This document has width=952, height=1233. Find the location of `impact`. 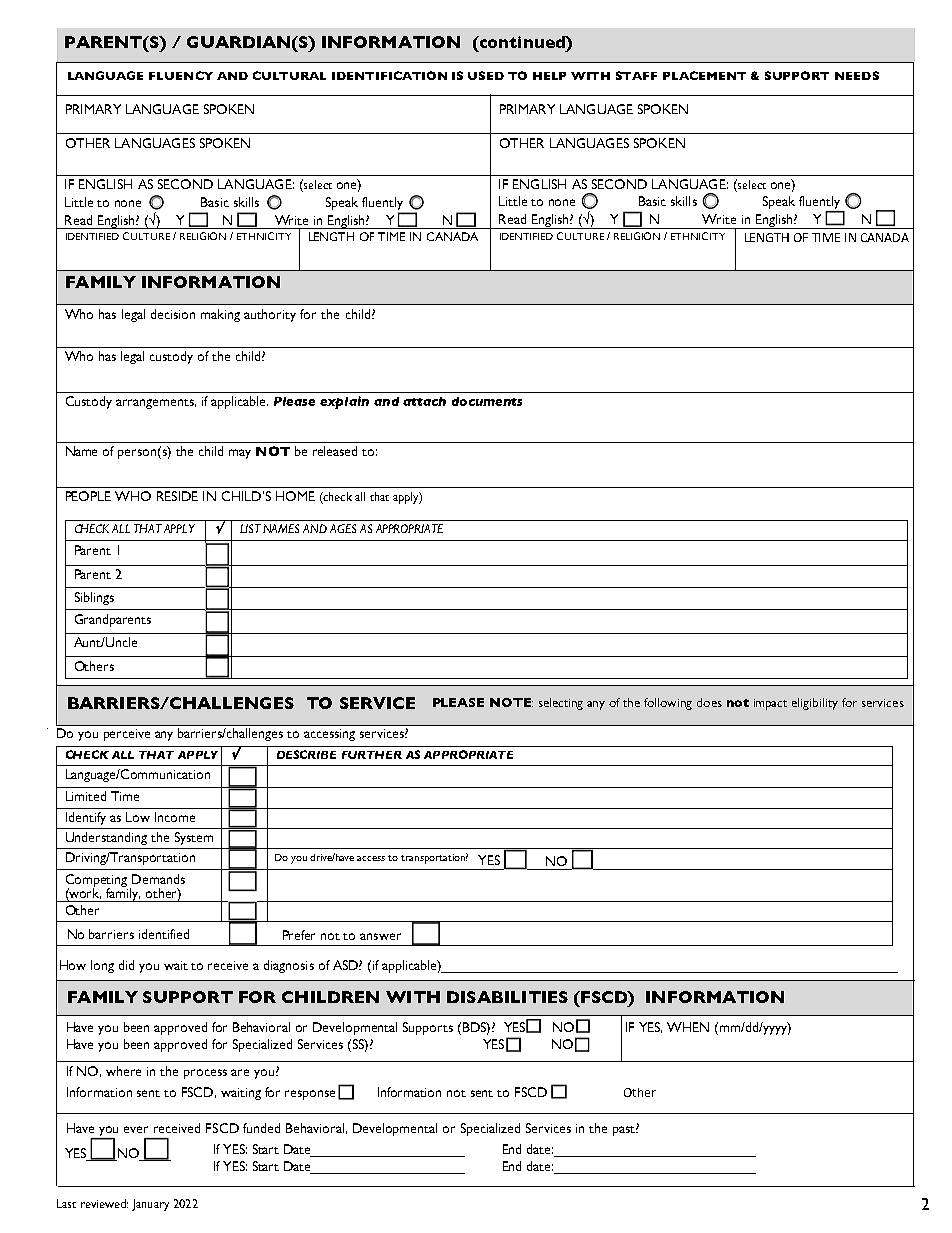

impact is located at coordinates (770, 704).
